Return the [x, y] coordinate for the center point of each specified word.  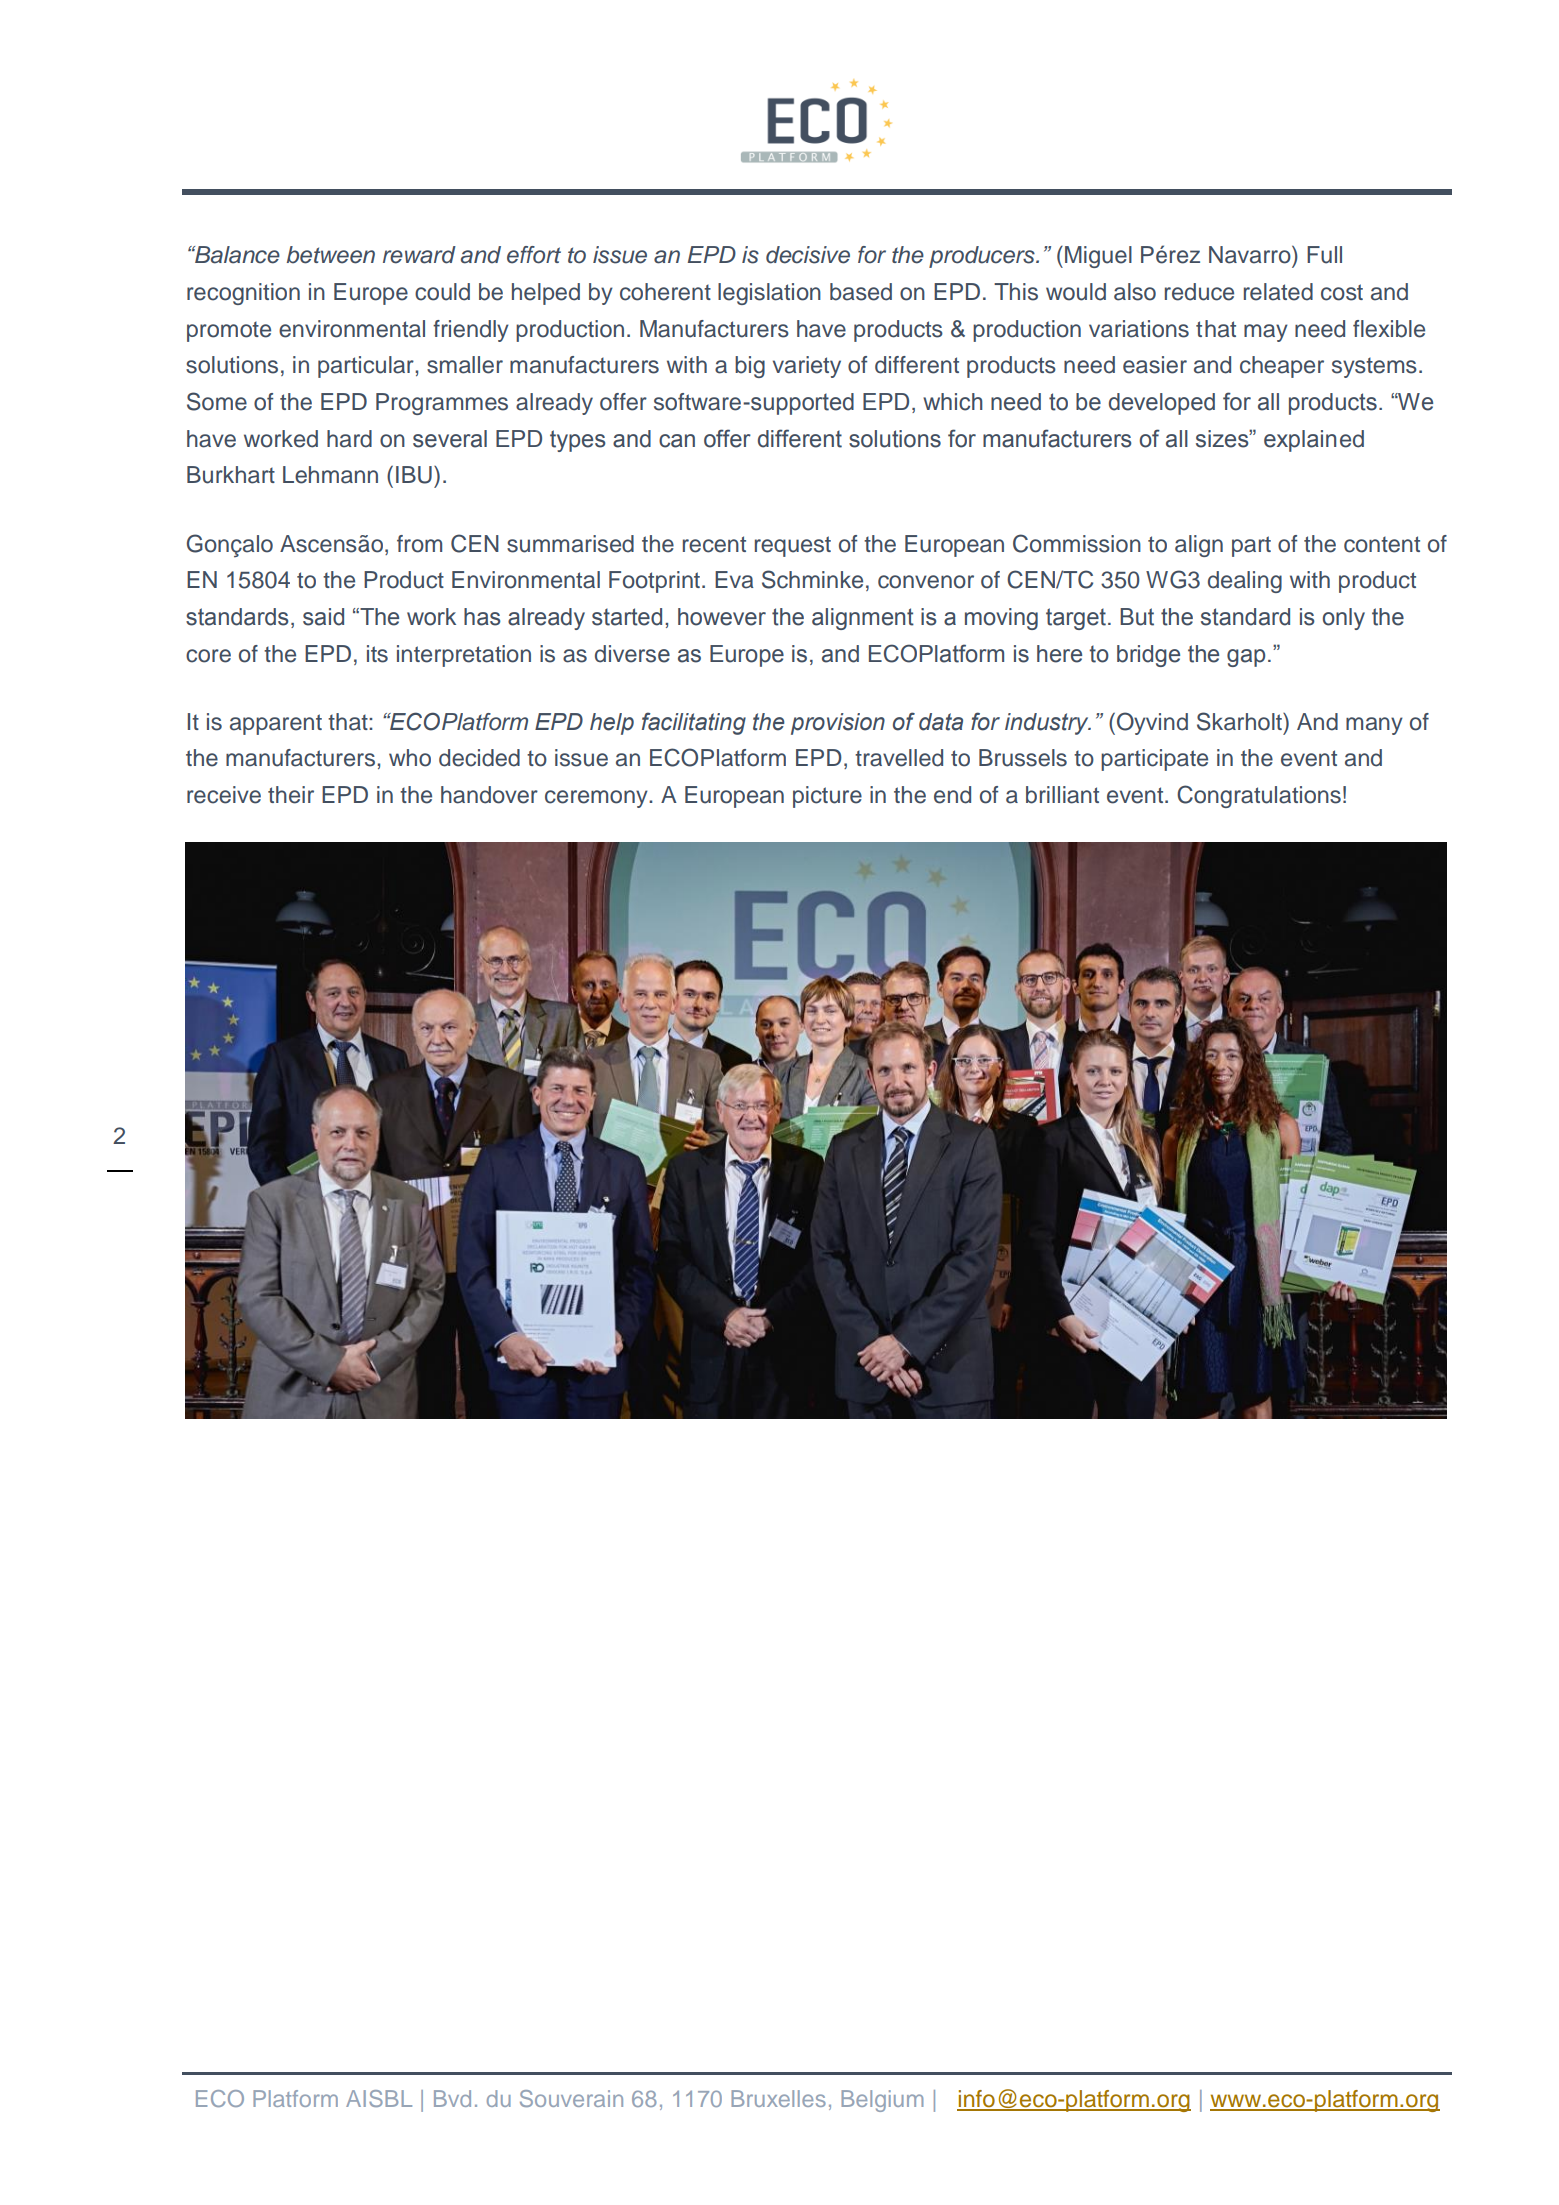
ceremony [597, 799]
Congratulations [1259, 796]
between [331, 255]
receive [224, 795]
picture [827, 797]
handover [489, 795]
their [291, 795]
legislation [769, 294]
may [1266, 333]
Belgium [882, 2101]
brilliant [1062, 795]
